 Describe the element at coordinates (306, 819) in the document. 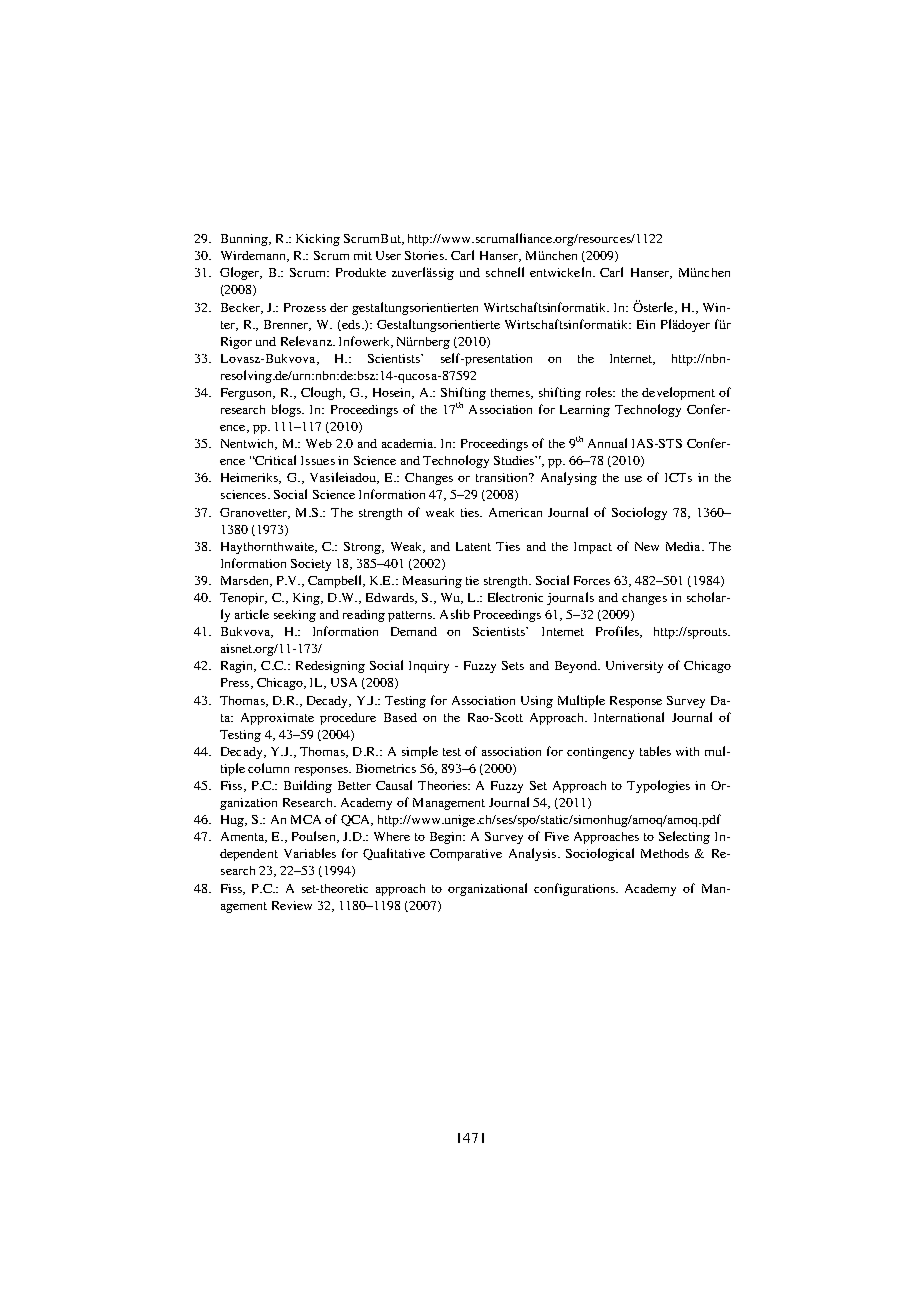

I see `MCA` at that location.
